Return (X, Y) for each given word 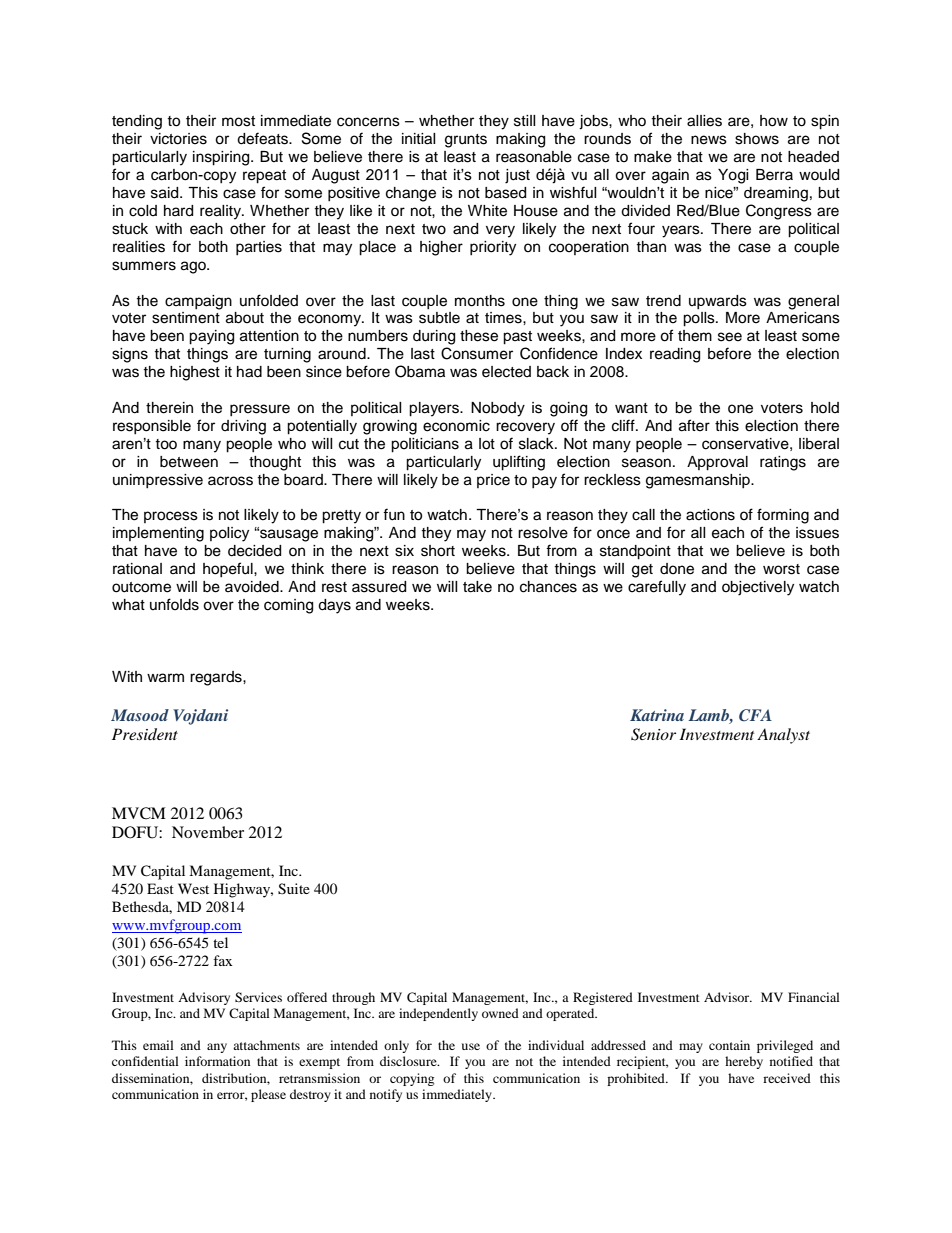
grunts (466, 141)
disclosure (409, 1061)
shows (757, 139)
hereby (744, 1062)
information (217, 1061)
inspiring (222, 158)
